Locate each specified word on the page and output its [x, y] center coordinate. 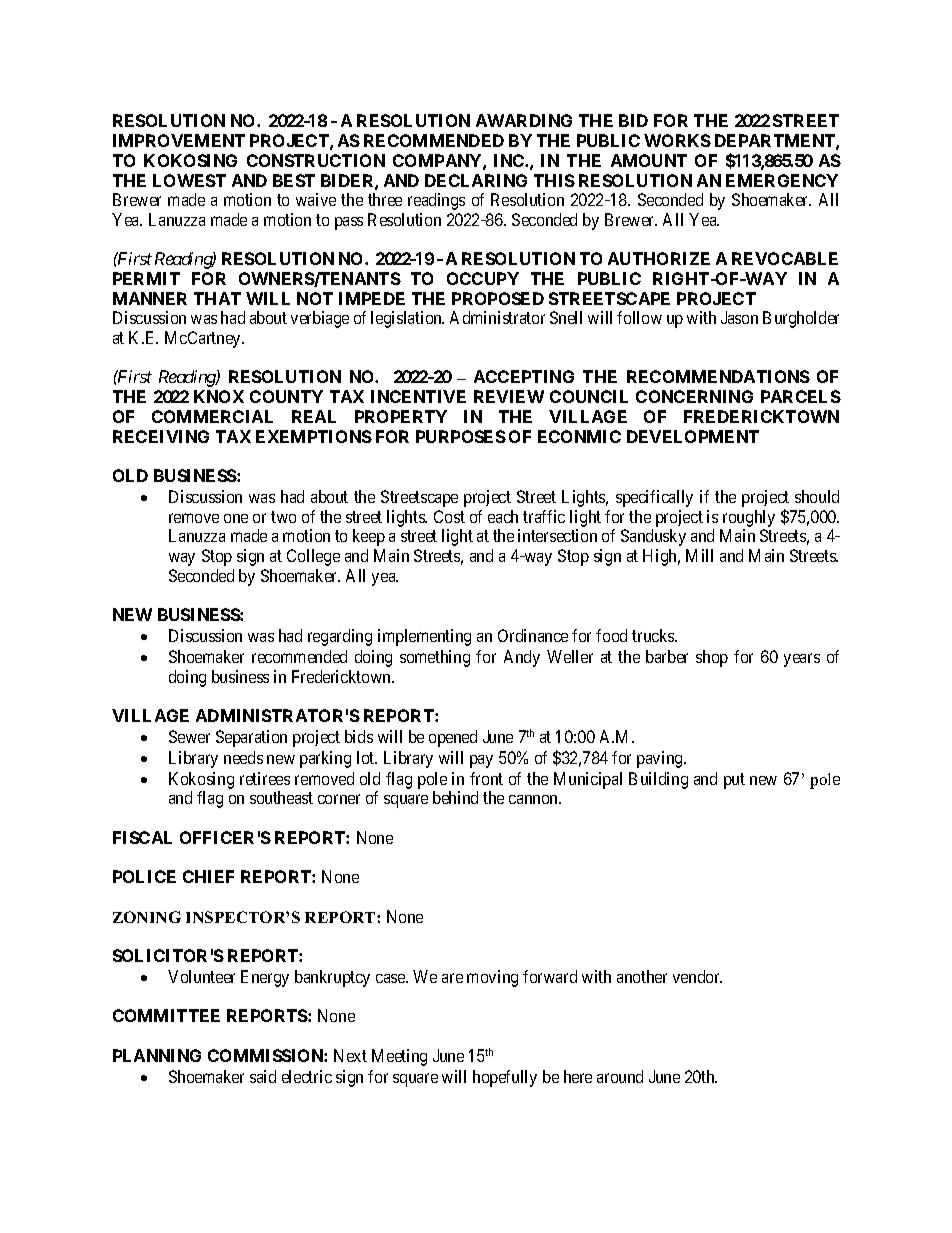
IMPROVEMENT [179, 140]
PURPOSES [461, 436]
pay [481, 761]
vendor [697, 976]
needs [243, 757]
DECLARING [476, 180]
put [734, 781]
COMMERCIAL [212, 416]
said [263, 1076]
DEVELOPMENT [693, 436]
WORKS [677, 140]
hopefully [505, 1078]
